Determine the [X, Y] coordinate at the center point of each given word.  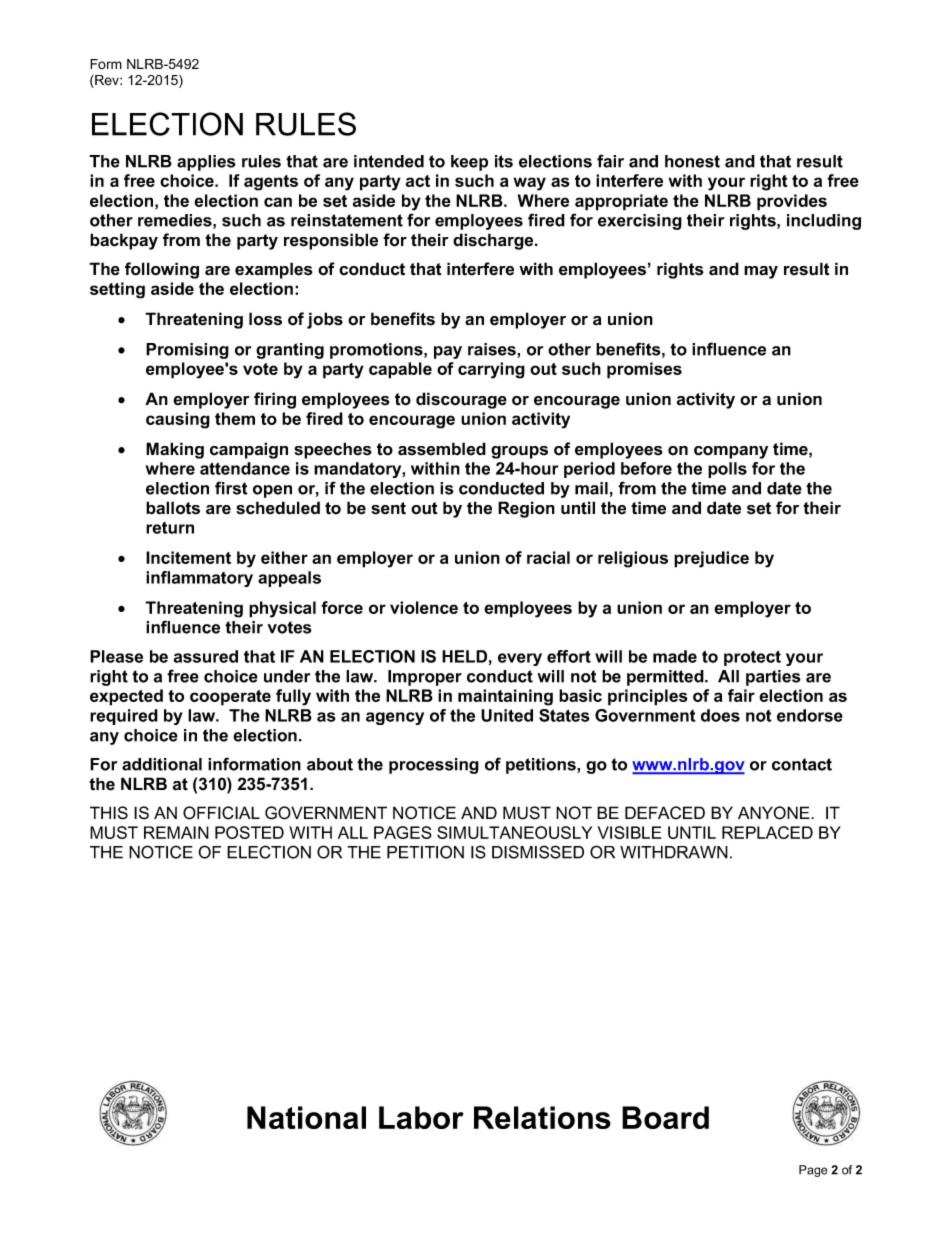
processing [434, 766]
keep [469, 163]
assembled [442, 449]
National [306, 1117]
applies [206, 163]
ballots [173, 508]
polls [727, 470]
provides [792, 202]
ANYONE [775, 813]
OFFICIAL [221, 813]
